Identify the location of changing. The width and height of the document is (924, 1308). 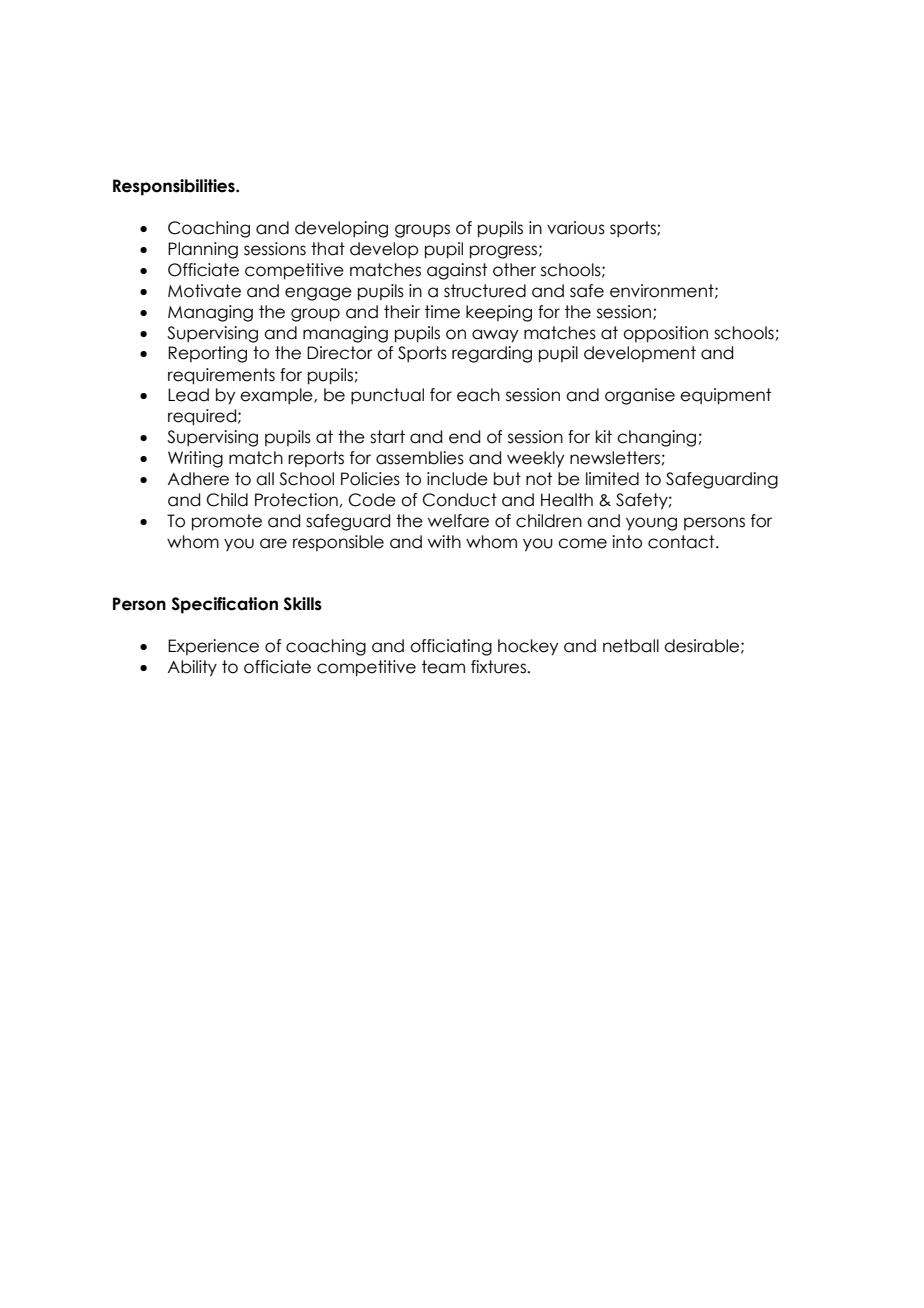
(656, 438).
